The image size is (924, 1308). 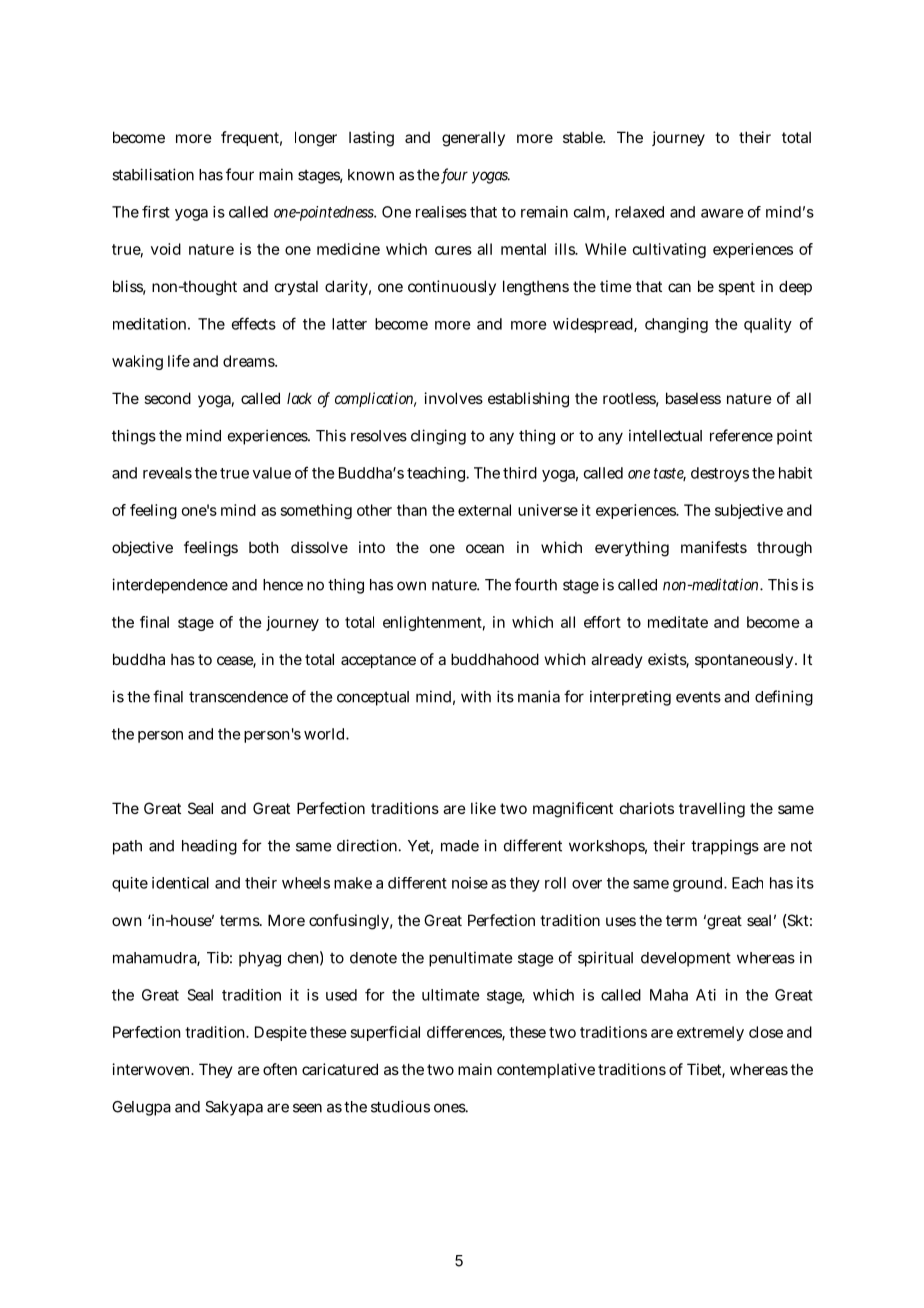 I want to click on made, so click(x=460, y=846).
